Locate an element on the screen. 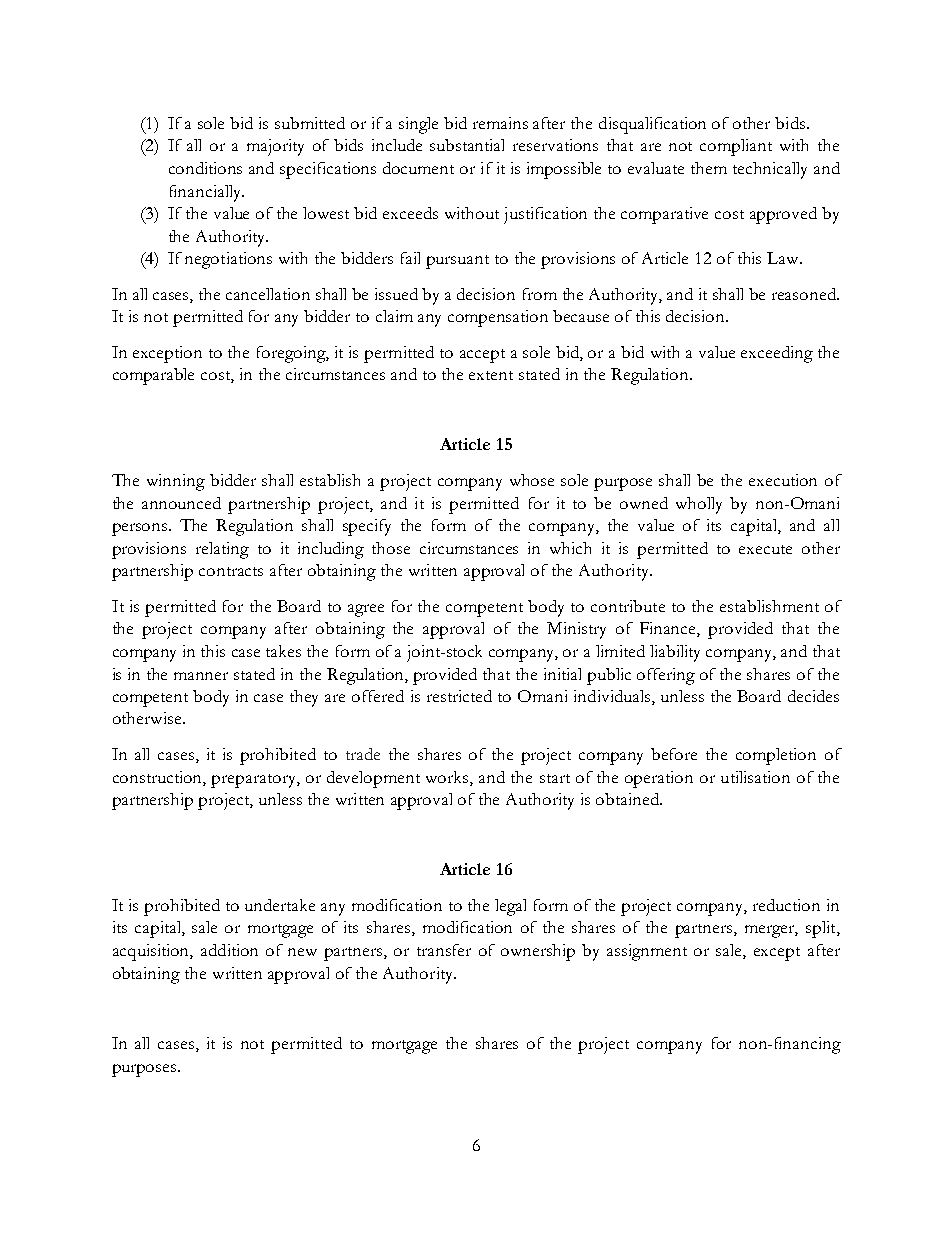 The height and width of the screenshot is (1233, 952). reduction is located at coordinates (786, 905).
